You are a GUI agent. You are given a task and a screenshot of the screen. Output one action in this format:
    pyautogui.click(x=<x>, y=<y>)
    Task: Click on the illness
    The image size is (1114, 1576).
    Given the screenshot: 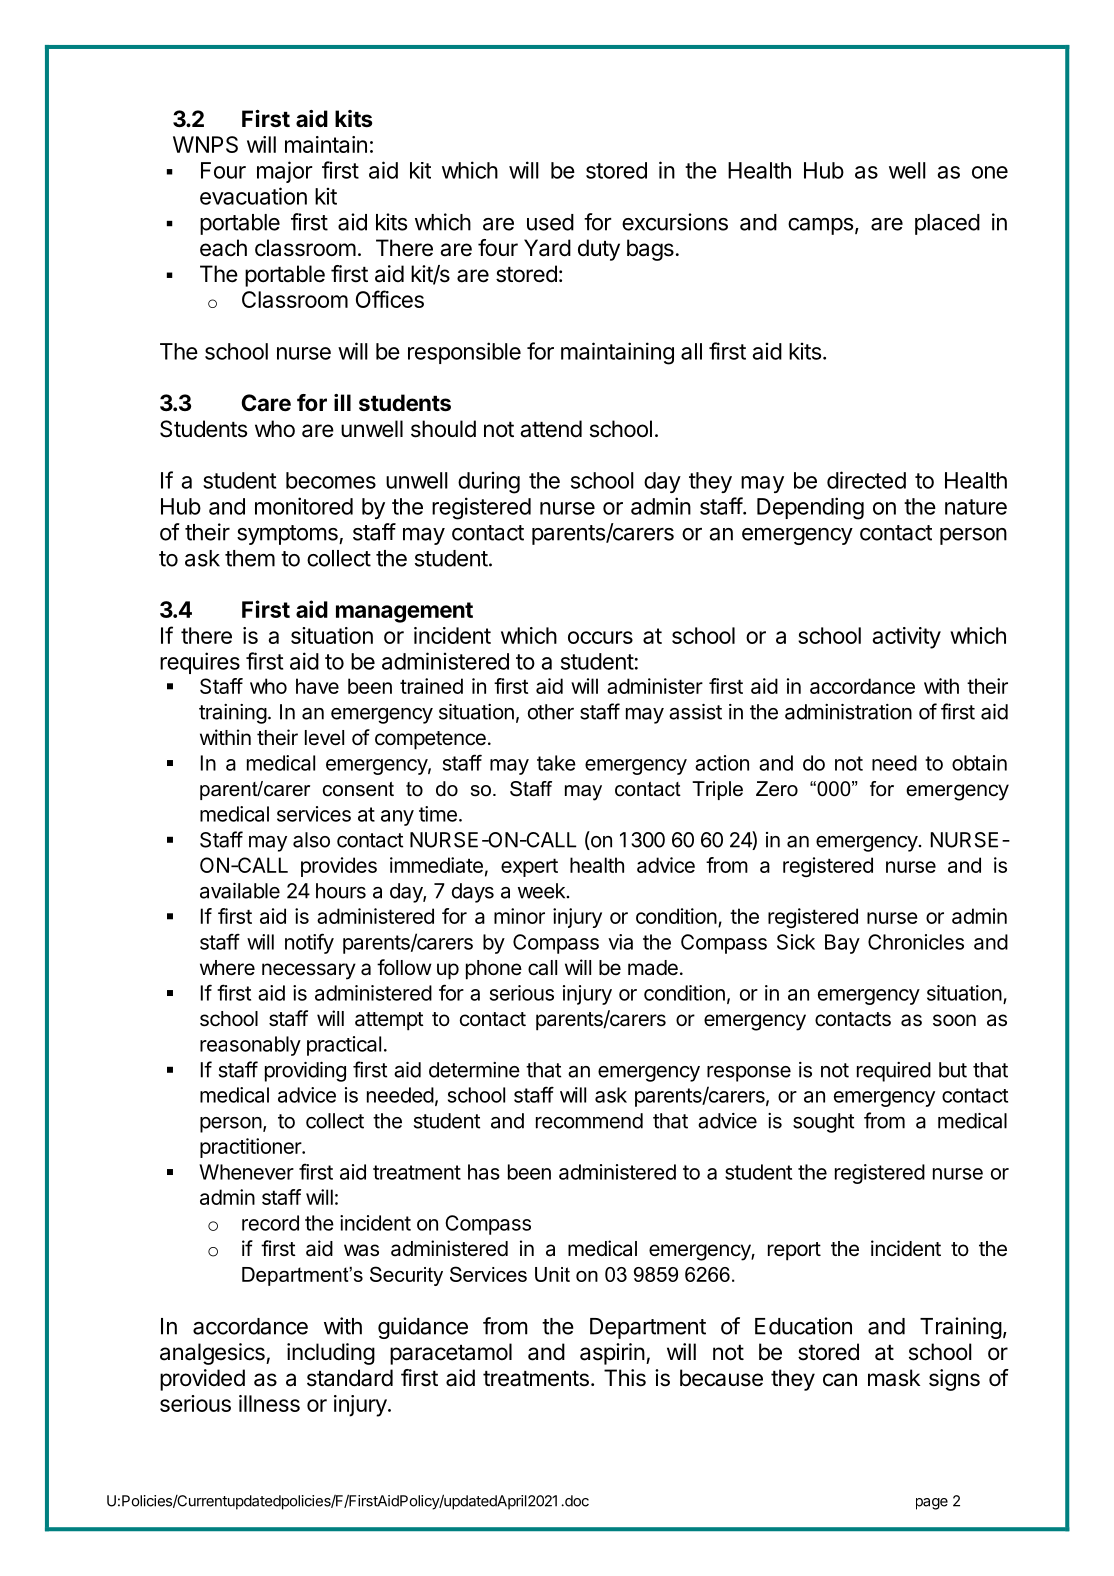 What is the action you would take?
    pyautogui.click(x=269, y=1403)
